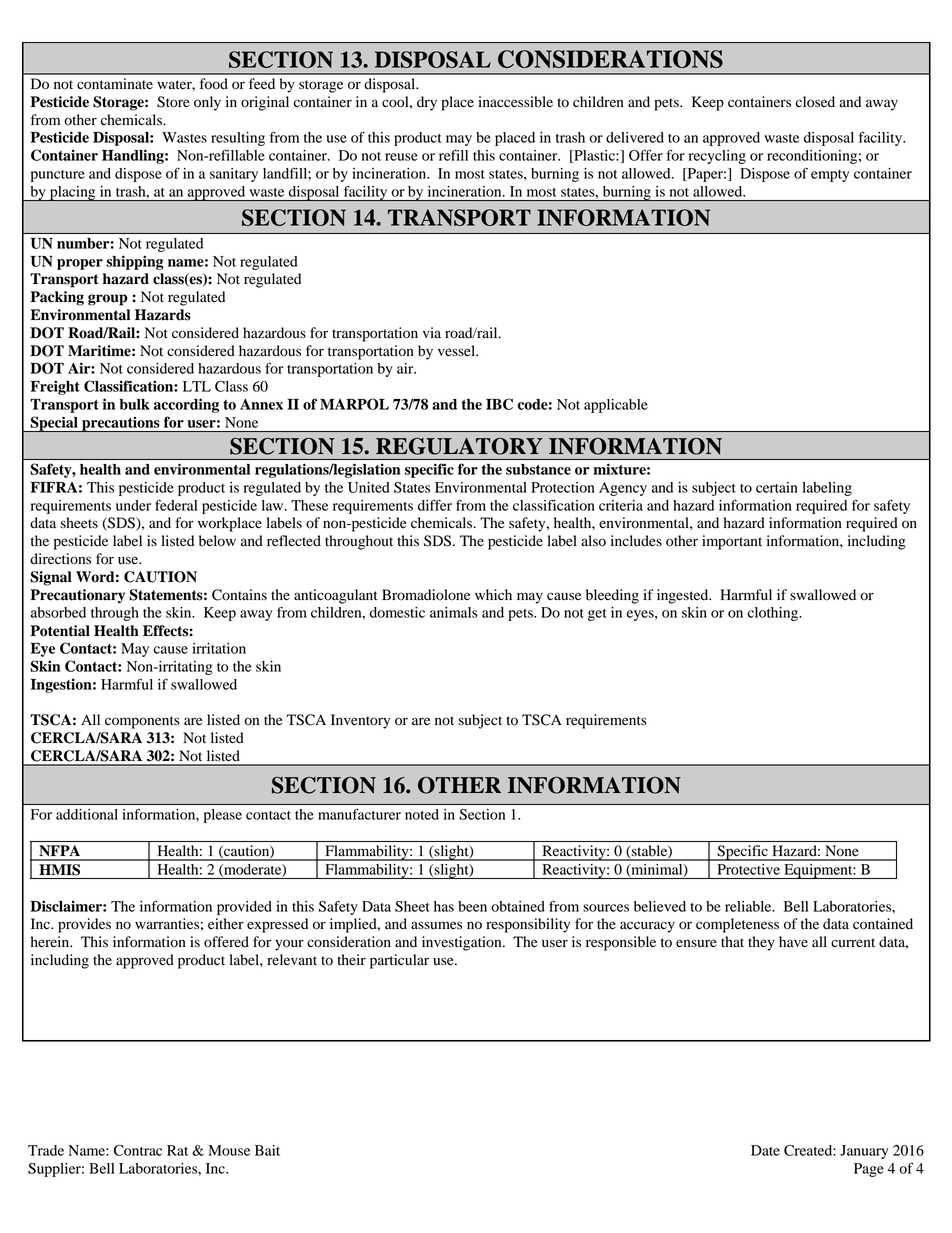  I want to click on Store, so click(173, 102).
